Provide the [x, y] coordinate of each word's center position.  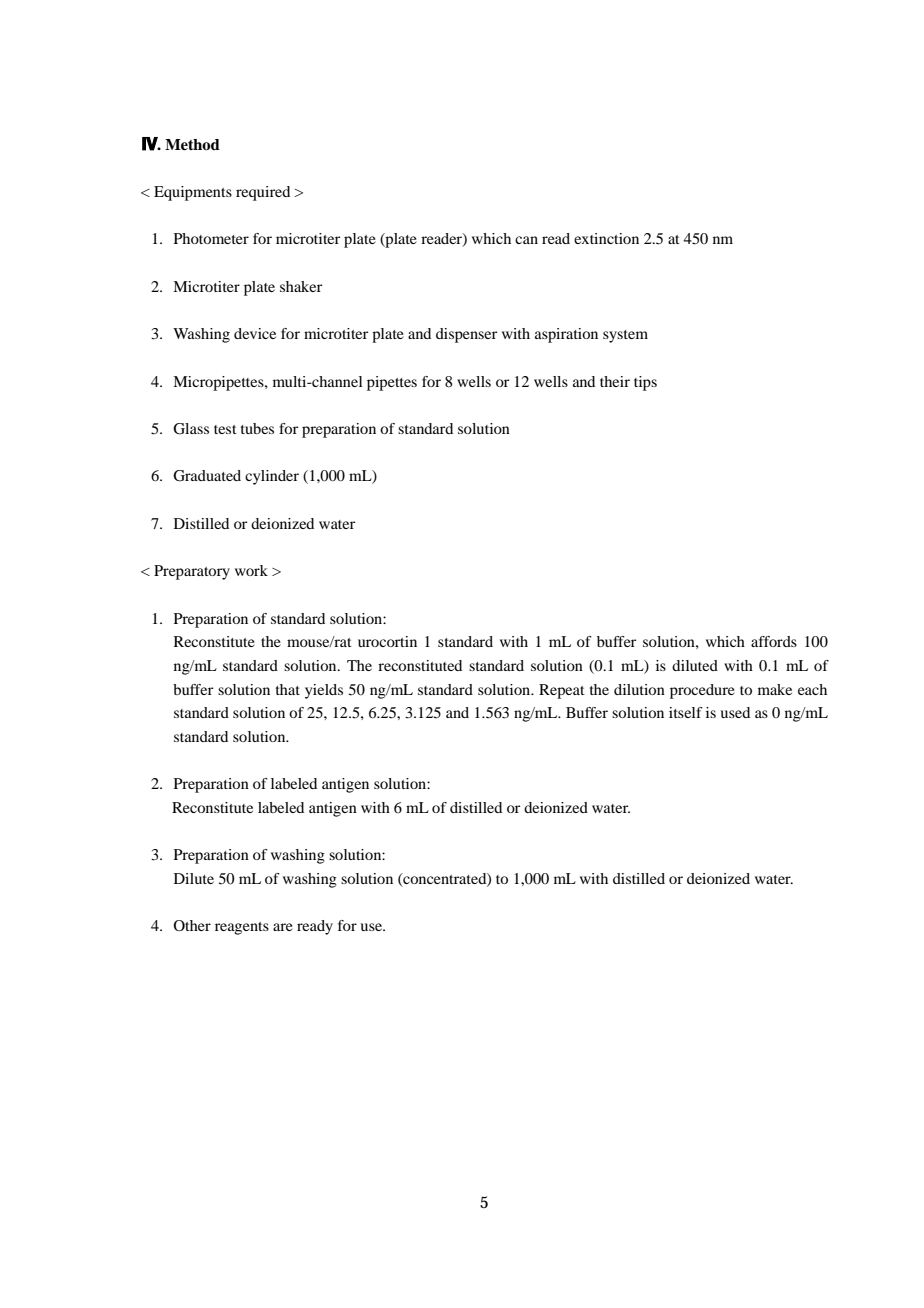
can [526, 240]
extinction [606, 238]
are [283, 927]
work [251, 570]
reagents [242, 928]
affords [774, 641]
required [263, 193]
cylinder [272, 477]
